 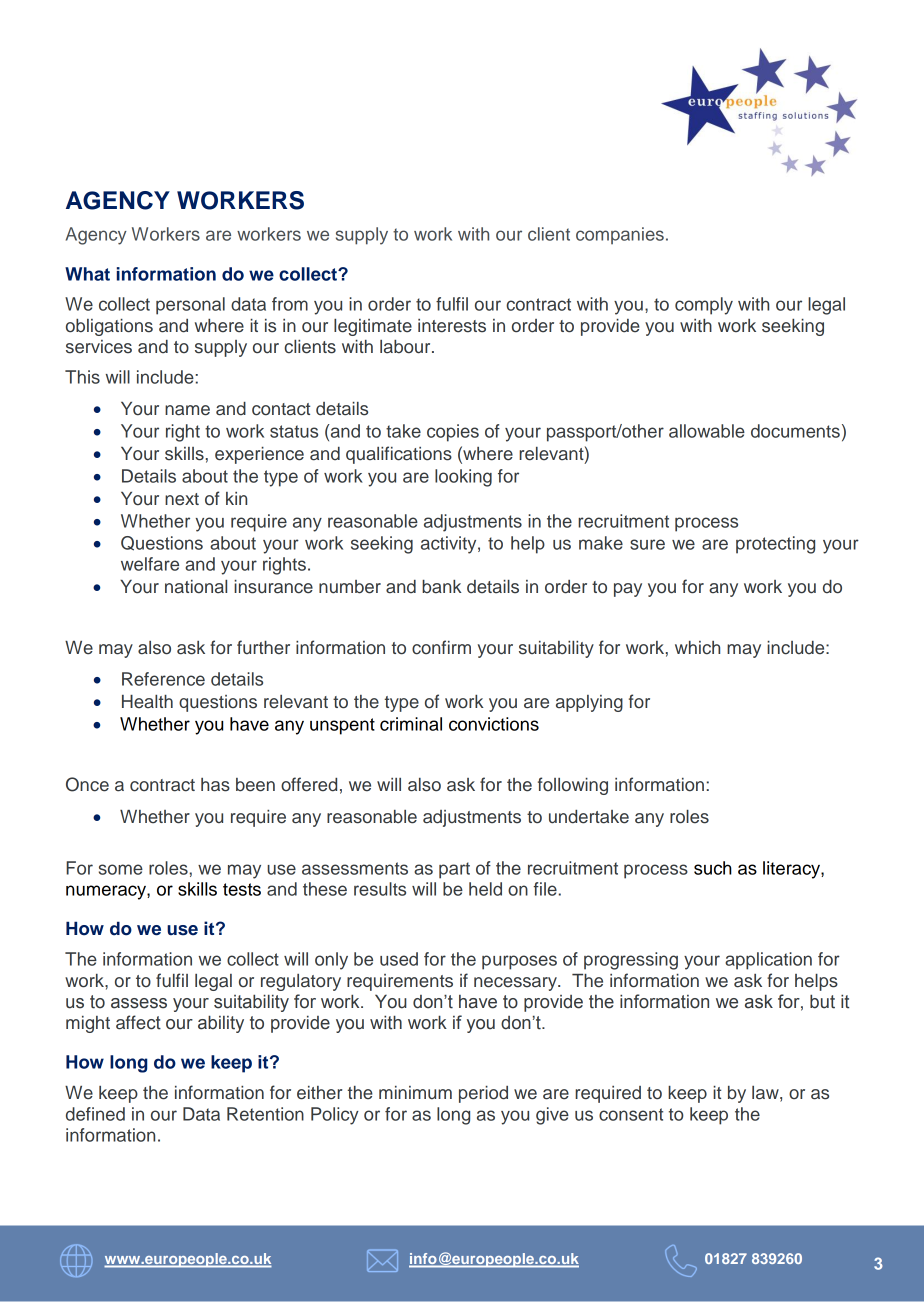 What do you see at coordinates (95, 1114) in the screenshot?
I see `defined` at bounding box center [95, 1114].
